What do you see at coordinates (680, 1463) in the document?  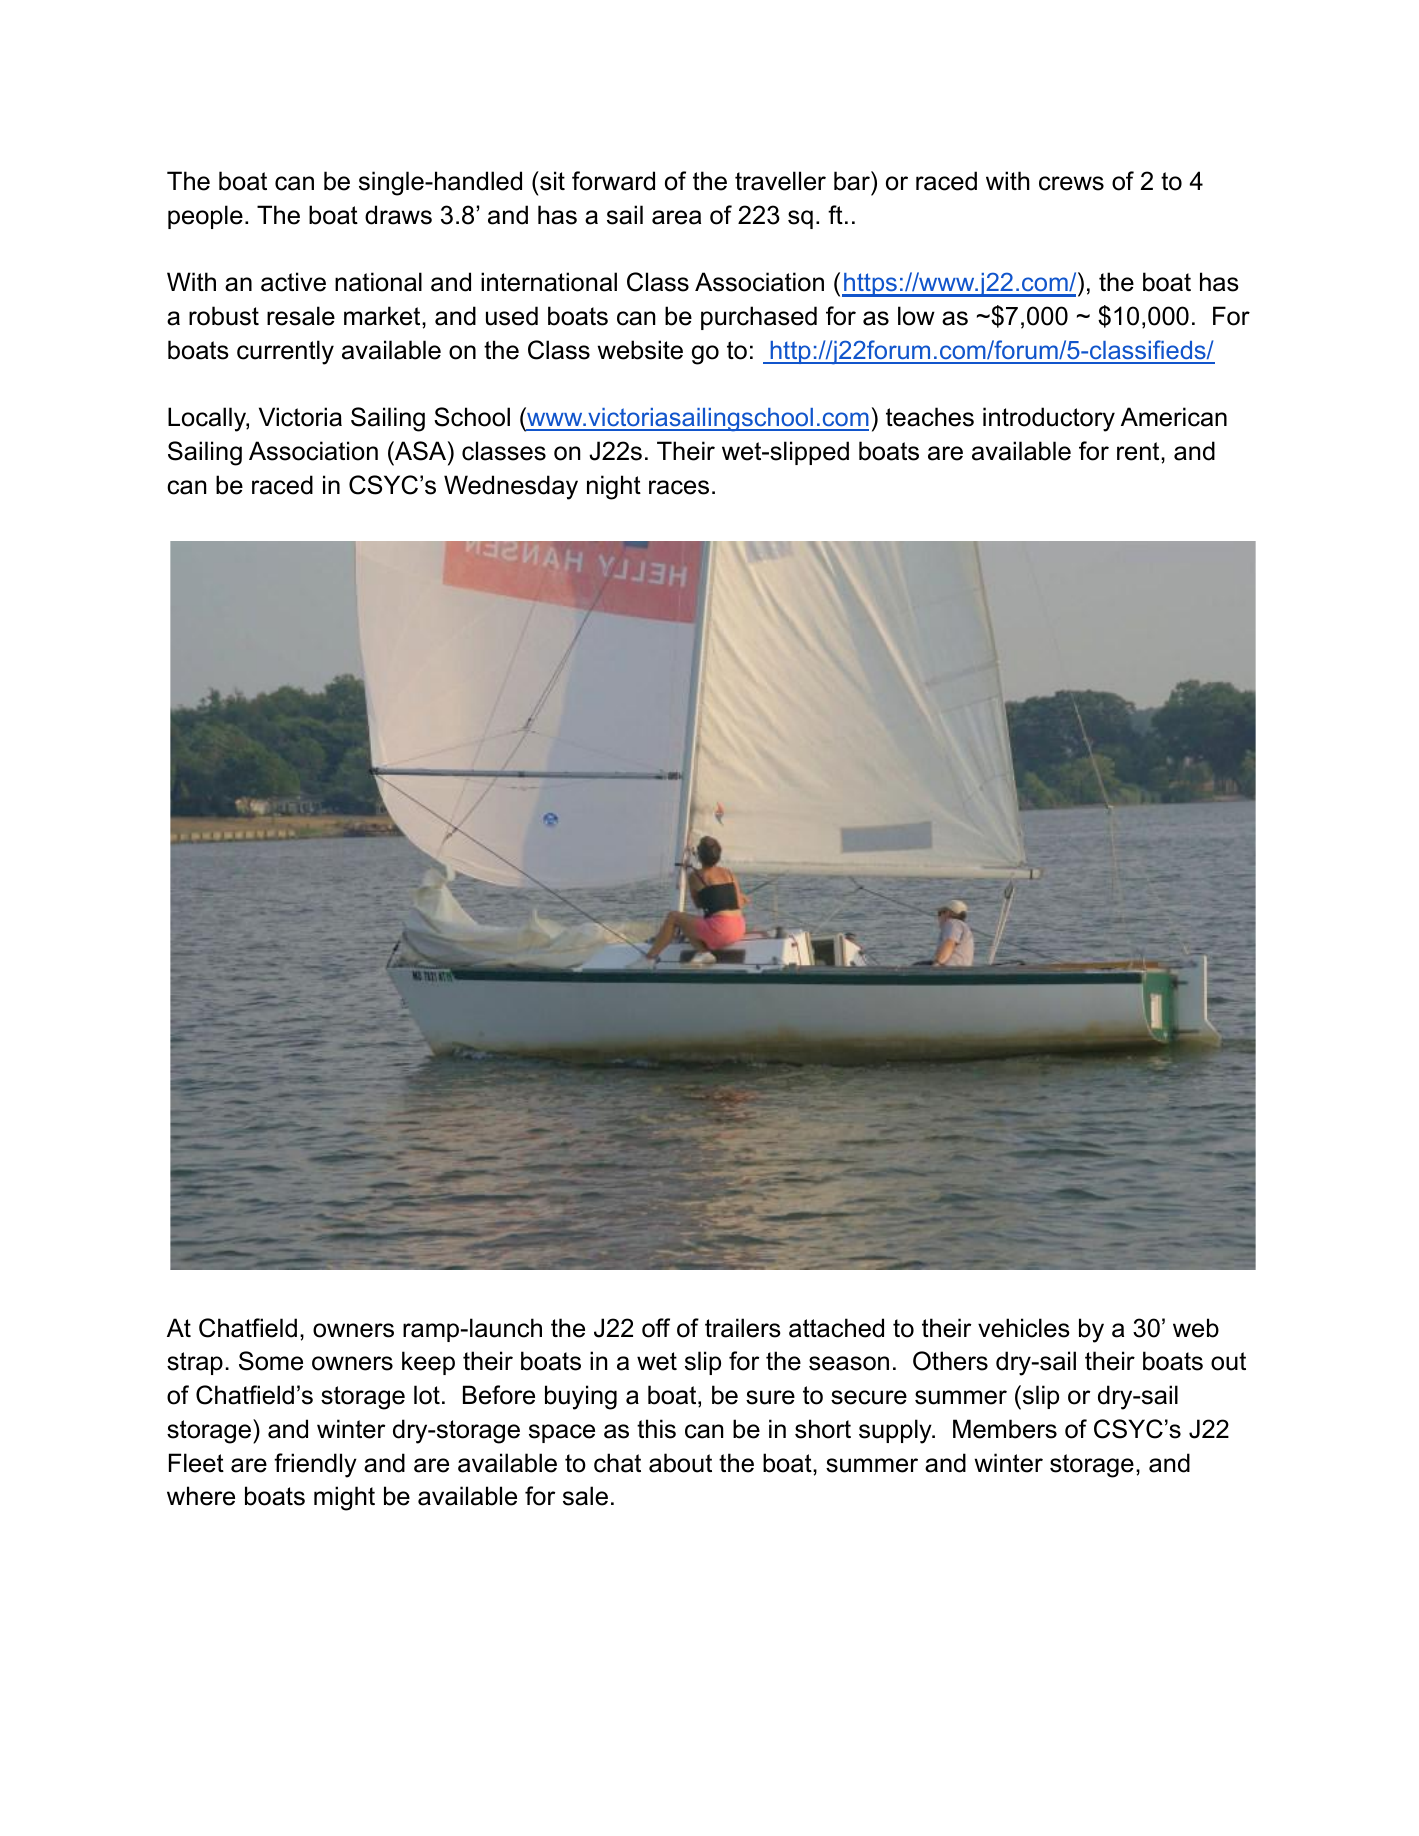 I see `about` at bounding box center [680, 1463].
